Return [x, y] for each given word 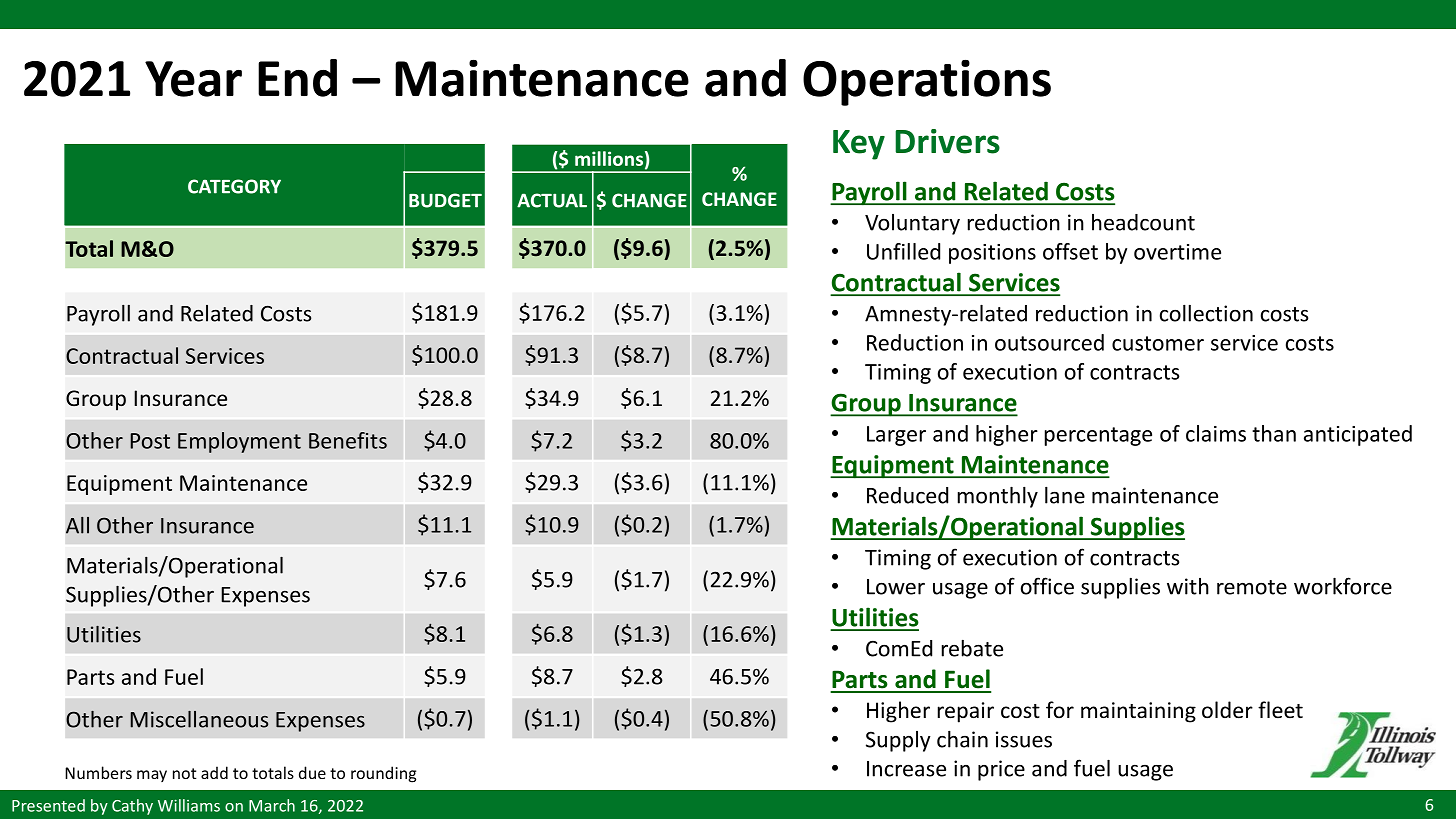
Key [859, 145]
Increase [906, 769]
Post [150, 441]
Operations [927, 83]
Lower [896, 587]
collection [1206, 313]
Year [193, 79]
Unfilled [903, 251]
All [77, 525]
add [214, 772]
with [1188, 586]
